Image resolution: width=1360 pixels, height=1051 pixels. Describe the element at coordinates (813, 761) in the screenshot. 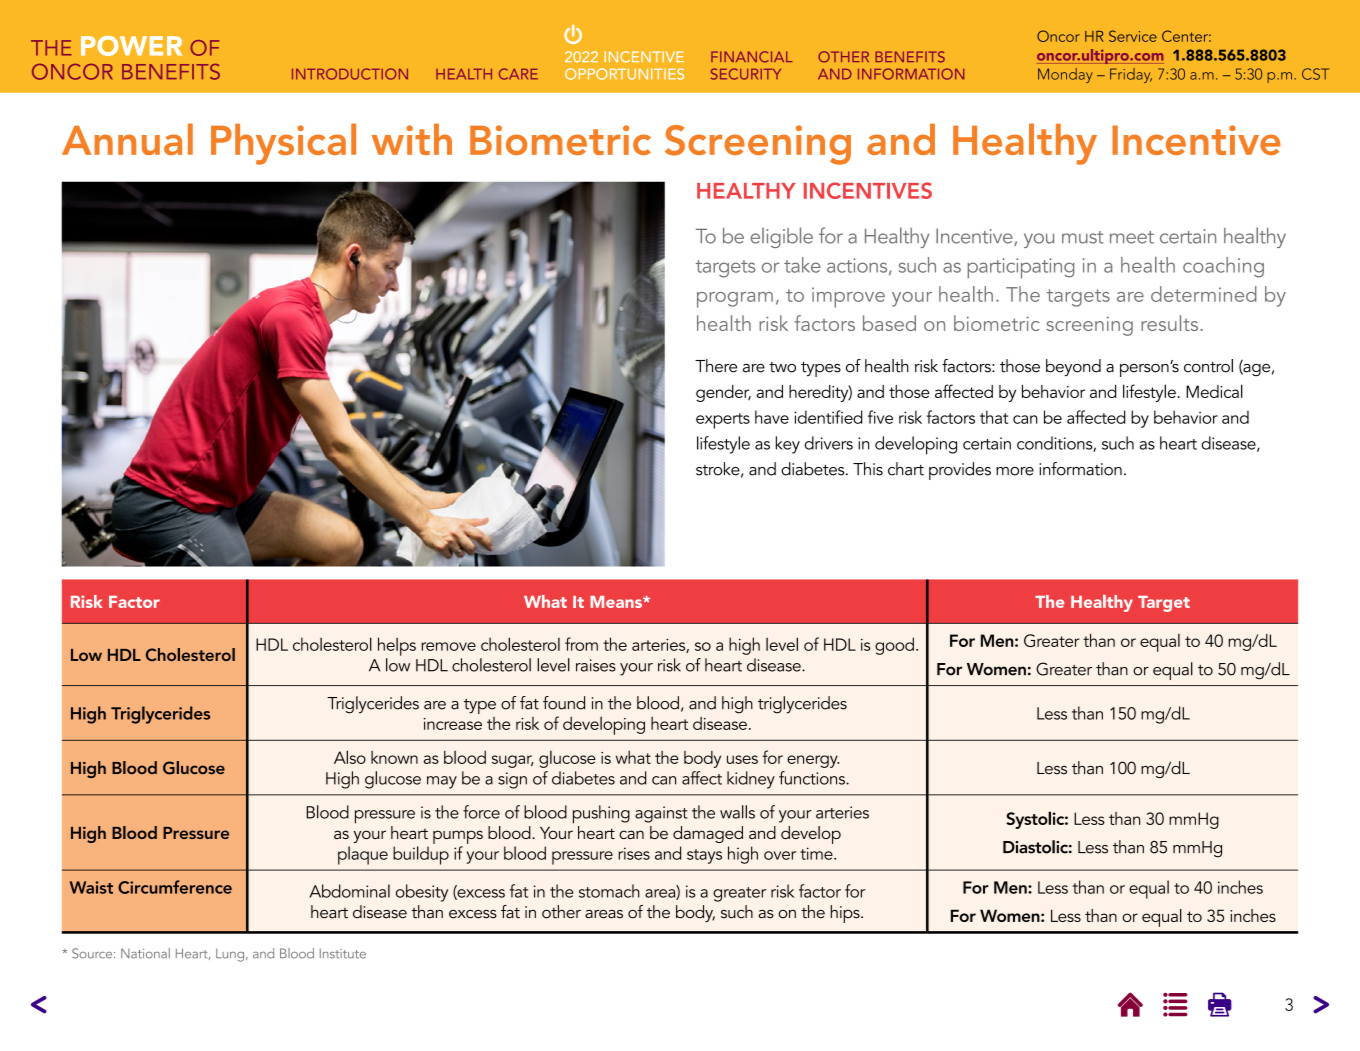

I see `energy` at that location.
